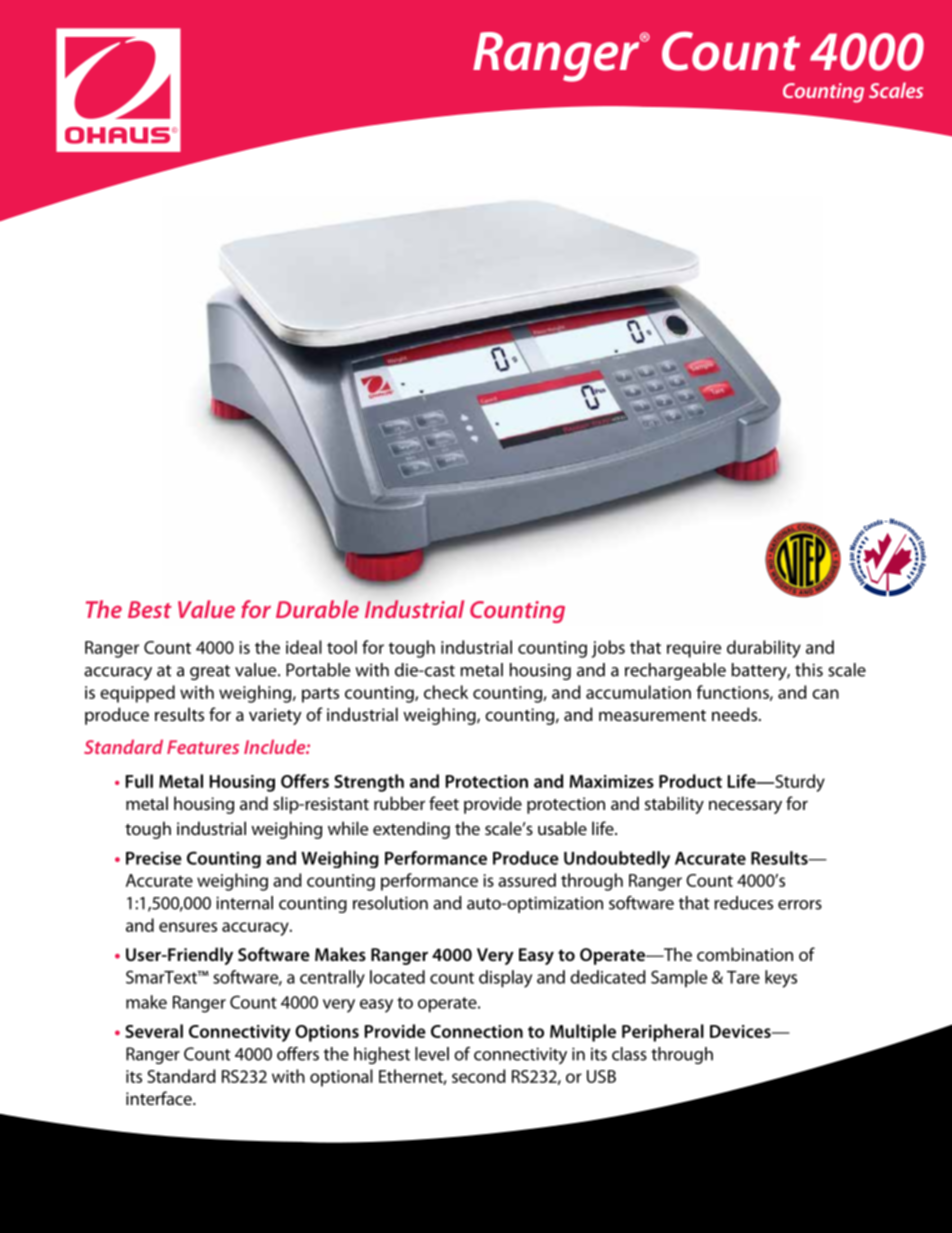  I want to click on Precise, so click(154, 858).
